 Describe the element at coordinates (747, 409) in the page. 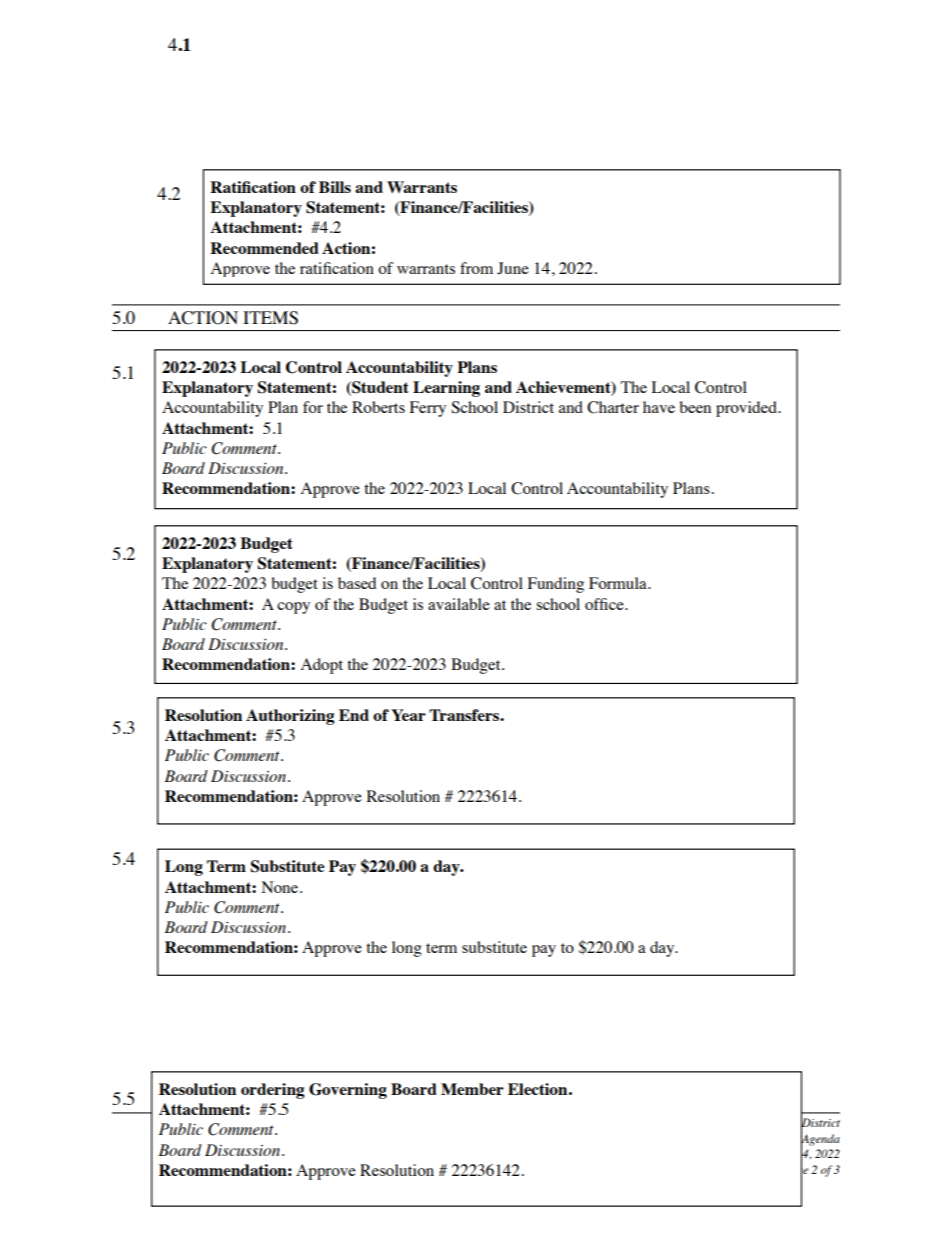

I see `provided` at that location.
